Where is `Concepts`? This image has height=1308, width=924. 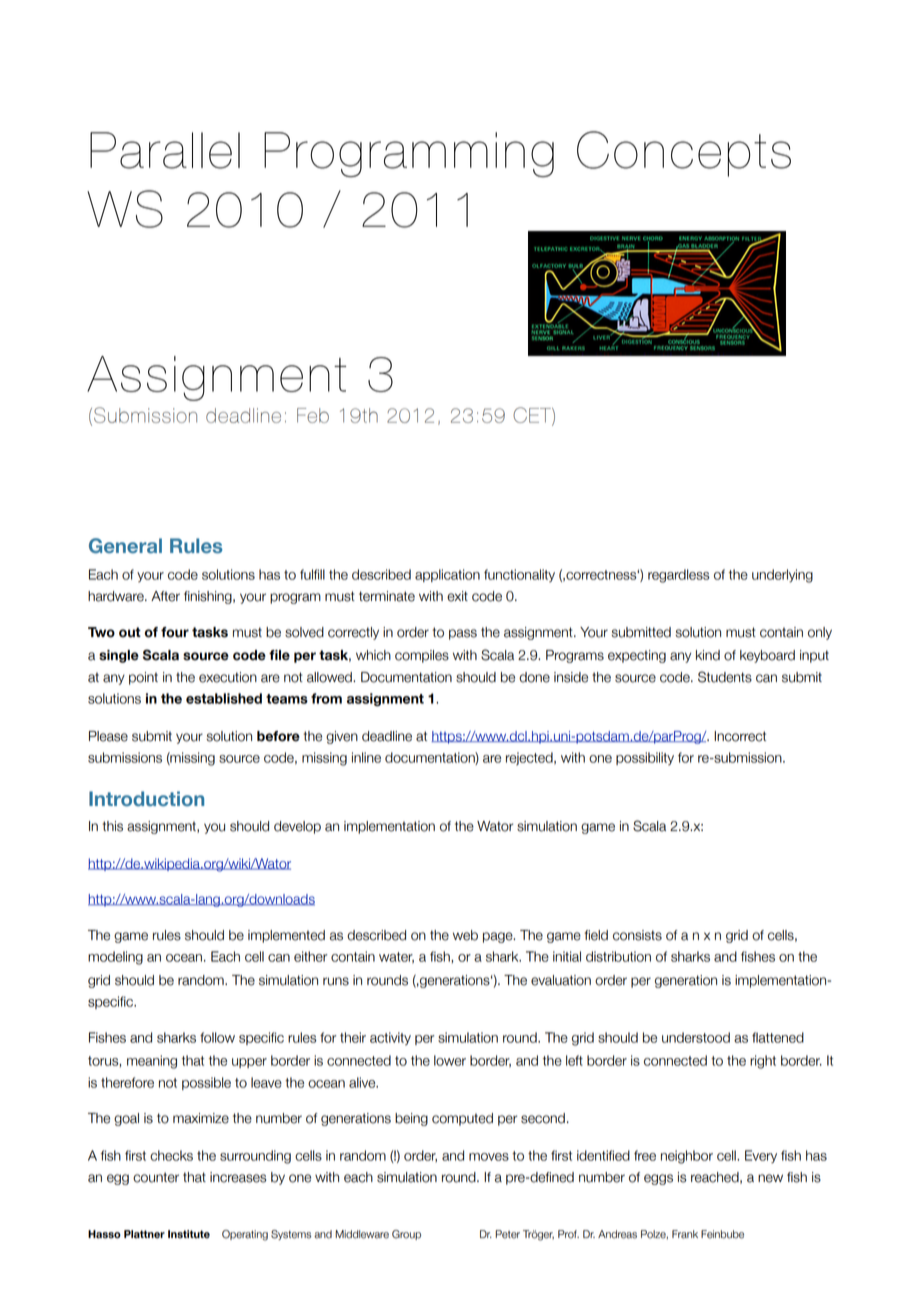 Concepts is located at coordinates (684, 154).
